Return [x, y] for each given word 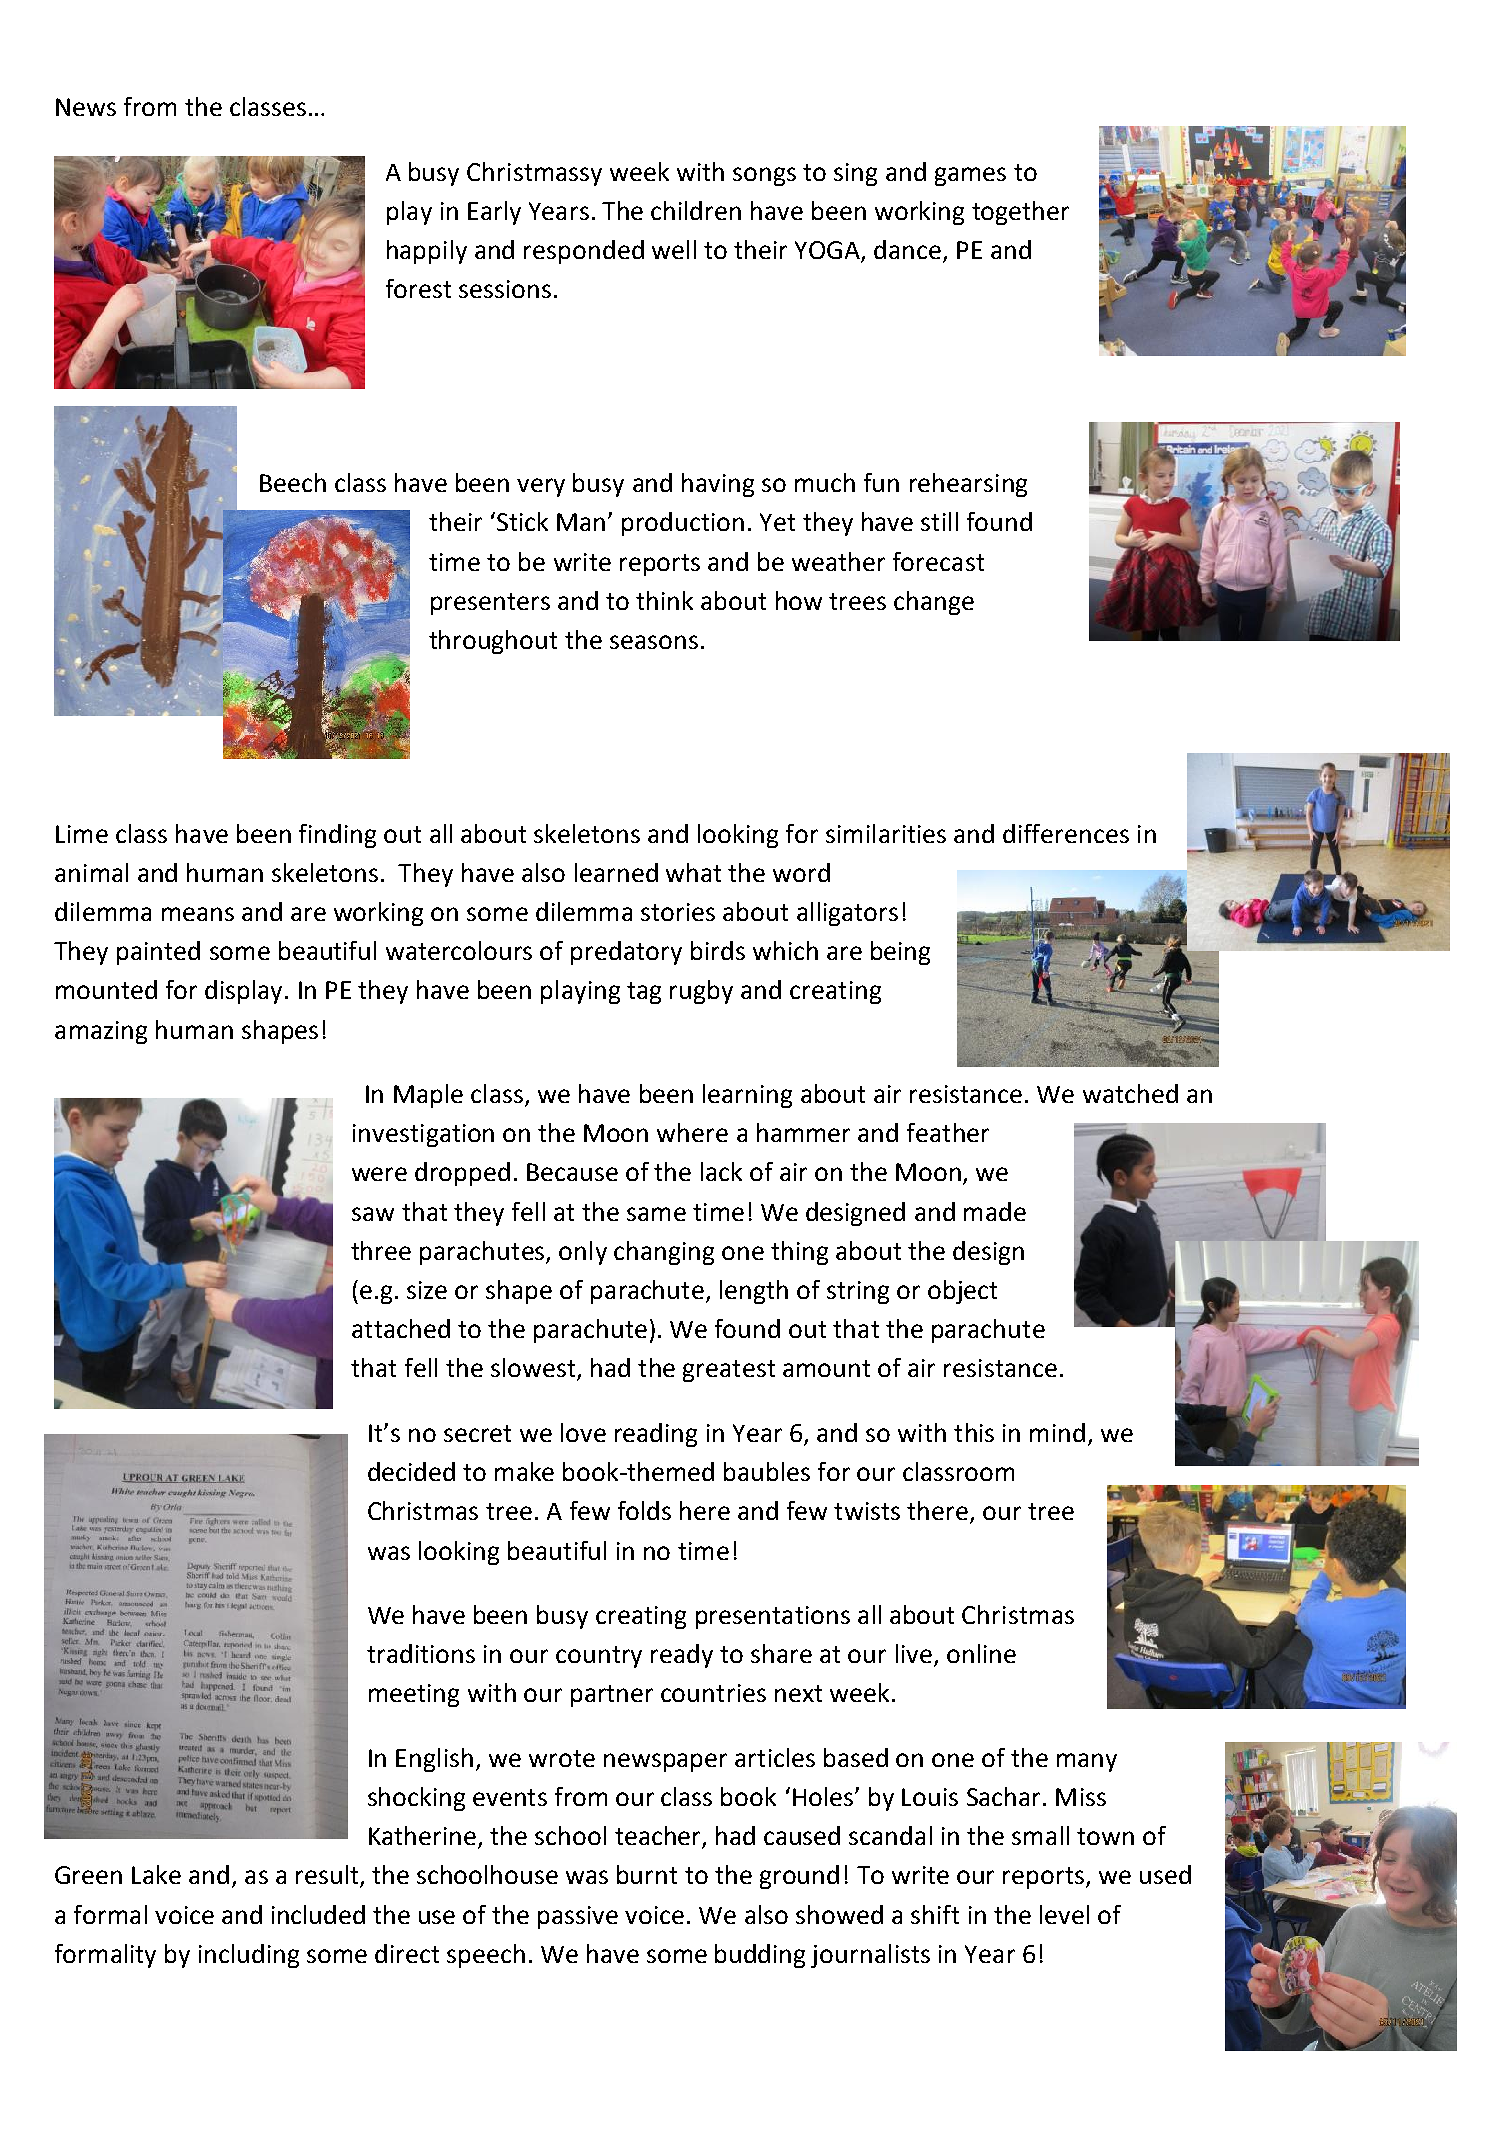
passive [578, 1917]
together [1020, 213]
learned [616, 872]
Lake [156, 1874]
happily [427, 252]
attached [401, 1328]
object [962, 1292]
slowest [534, 1369]
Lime [82, 834]
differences [1066, 833]
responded [584, 252]
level [1064, 1914]
